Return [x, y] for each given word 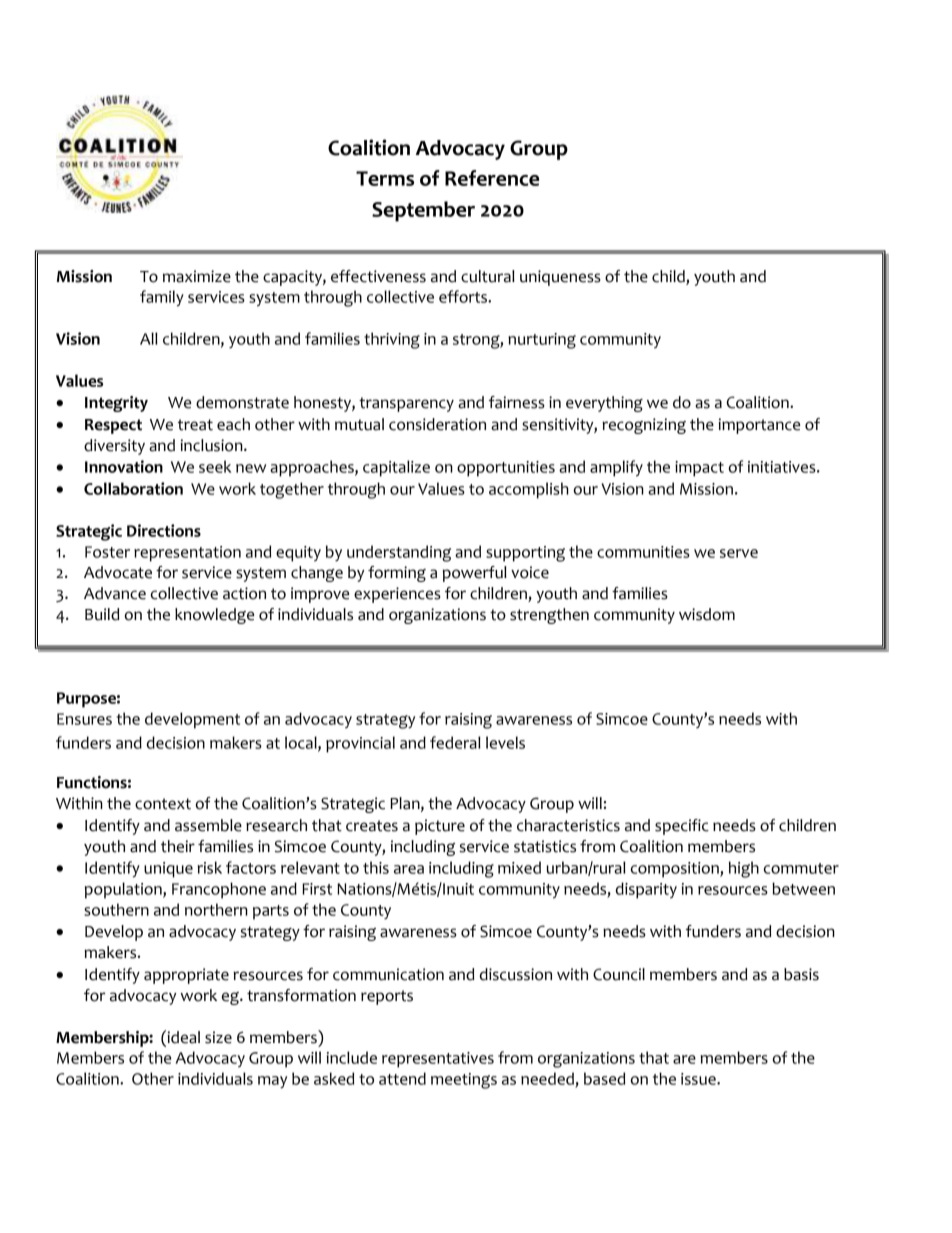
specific [682, 827]
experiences [397, 595]
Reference [492, 178]
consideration [437, 424]
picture [440, 827]
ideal [182, 1037]
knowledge [214, 616]
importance [759, 426]
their [178, 846]
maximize [197, 276]
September [423, 211]
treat [195, 425]
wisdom [707, 614]
